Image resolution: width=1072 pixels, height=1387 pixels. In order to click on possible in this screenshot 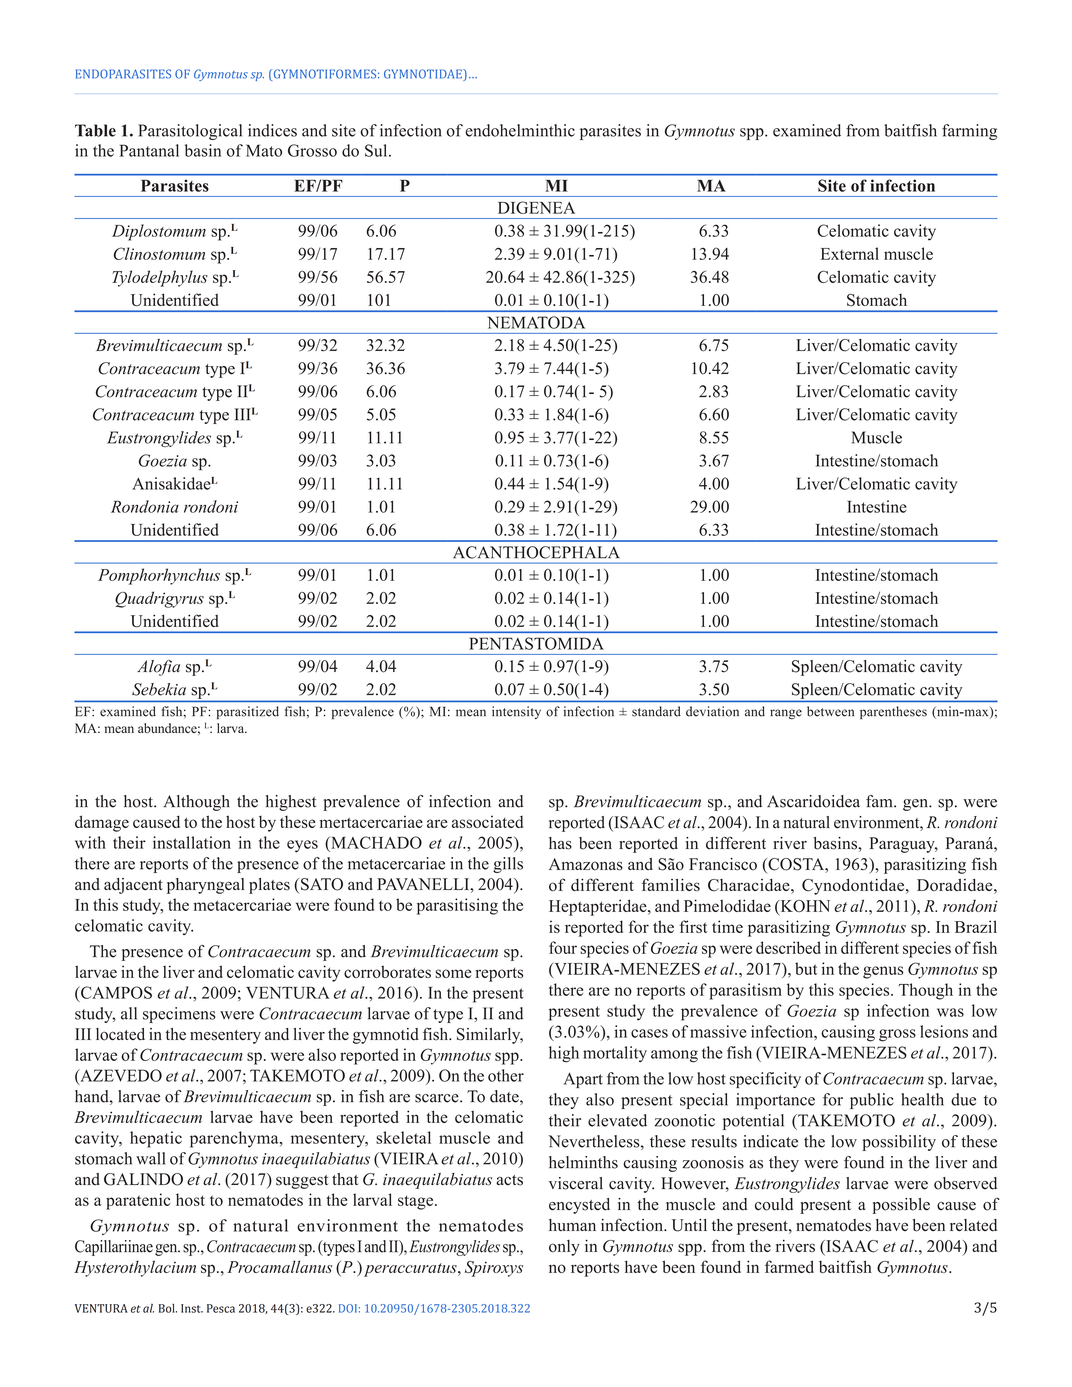, I will do `click(901, 1206)`.
